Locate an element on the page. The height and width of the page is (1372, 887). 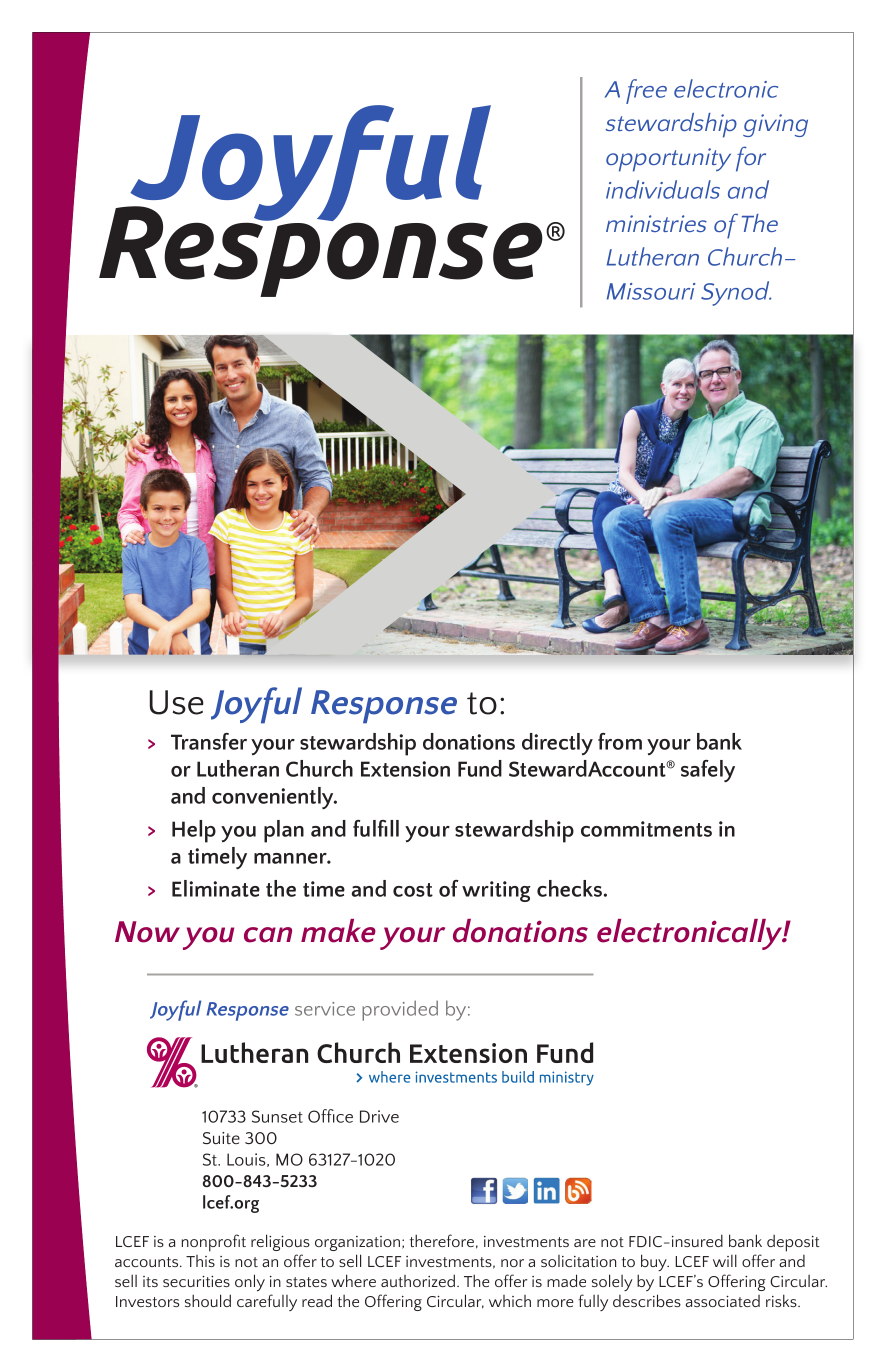
Synod is located at coordinates (736, 293).
